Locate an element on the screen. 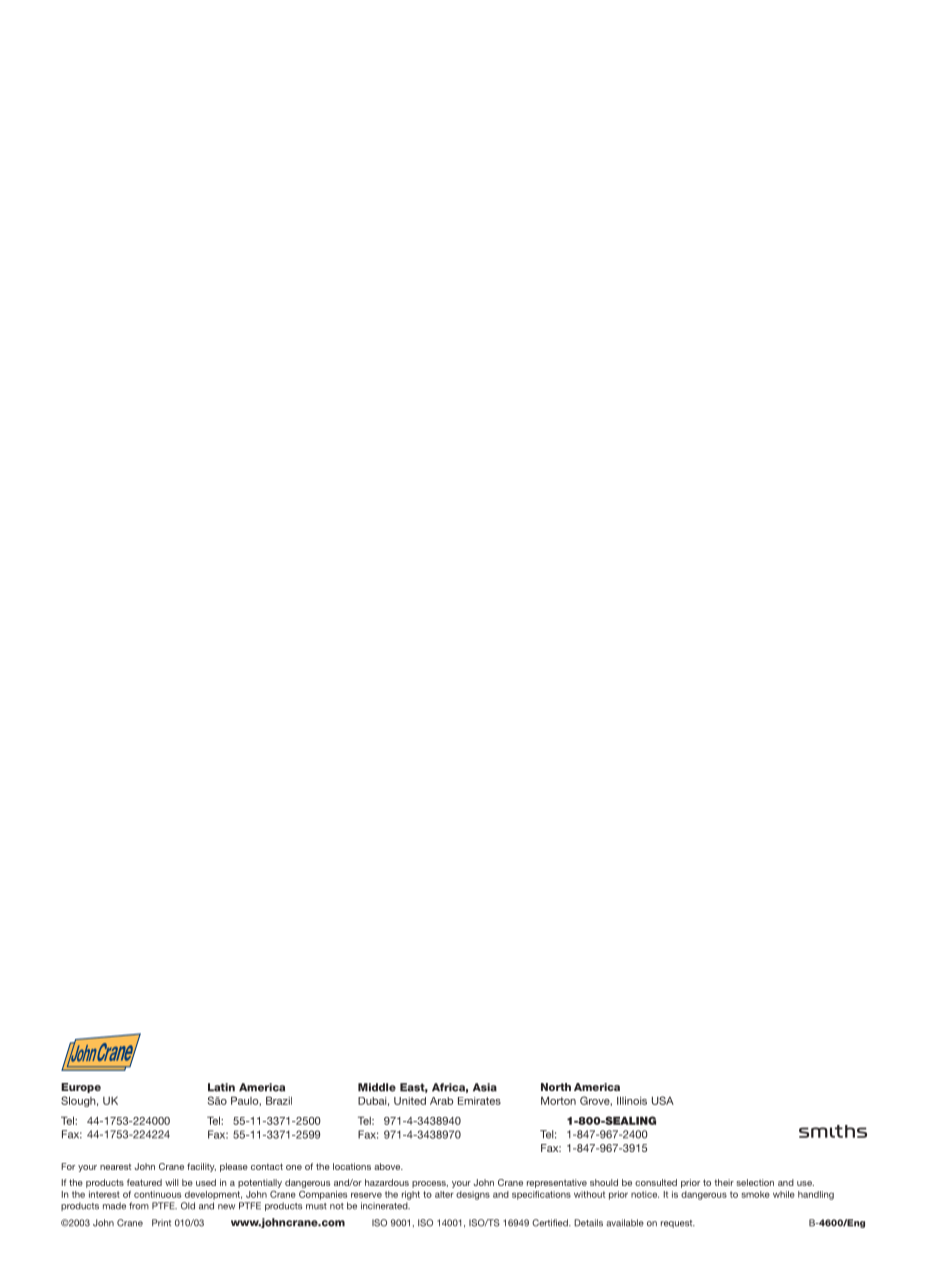 The width and height of the screenshot is (952, 1270). nearest is located at coordinates (115, 1166).
